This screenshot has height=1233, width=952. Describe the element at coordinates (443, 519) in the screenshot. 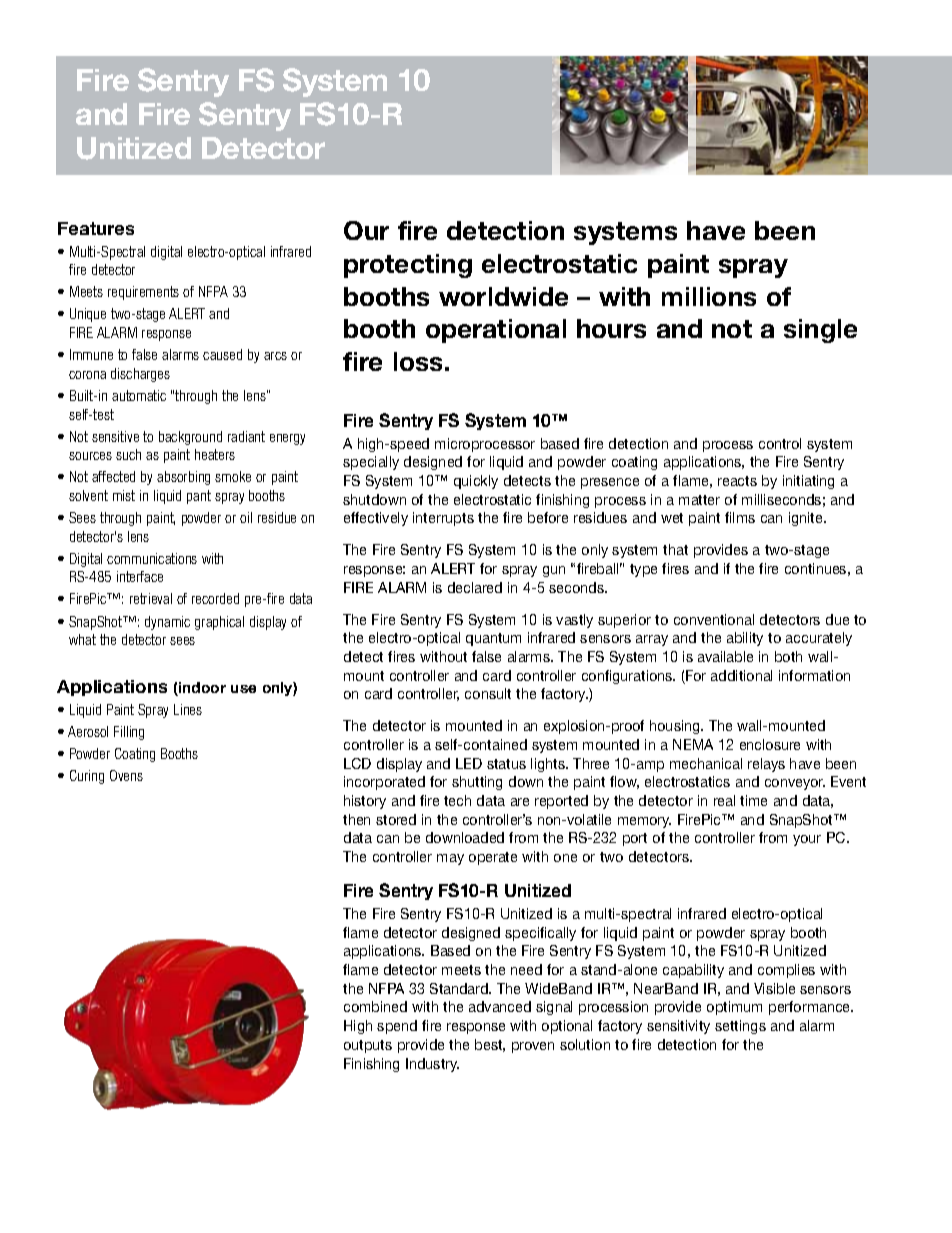

I see `interrupts` at that location.
